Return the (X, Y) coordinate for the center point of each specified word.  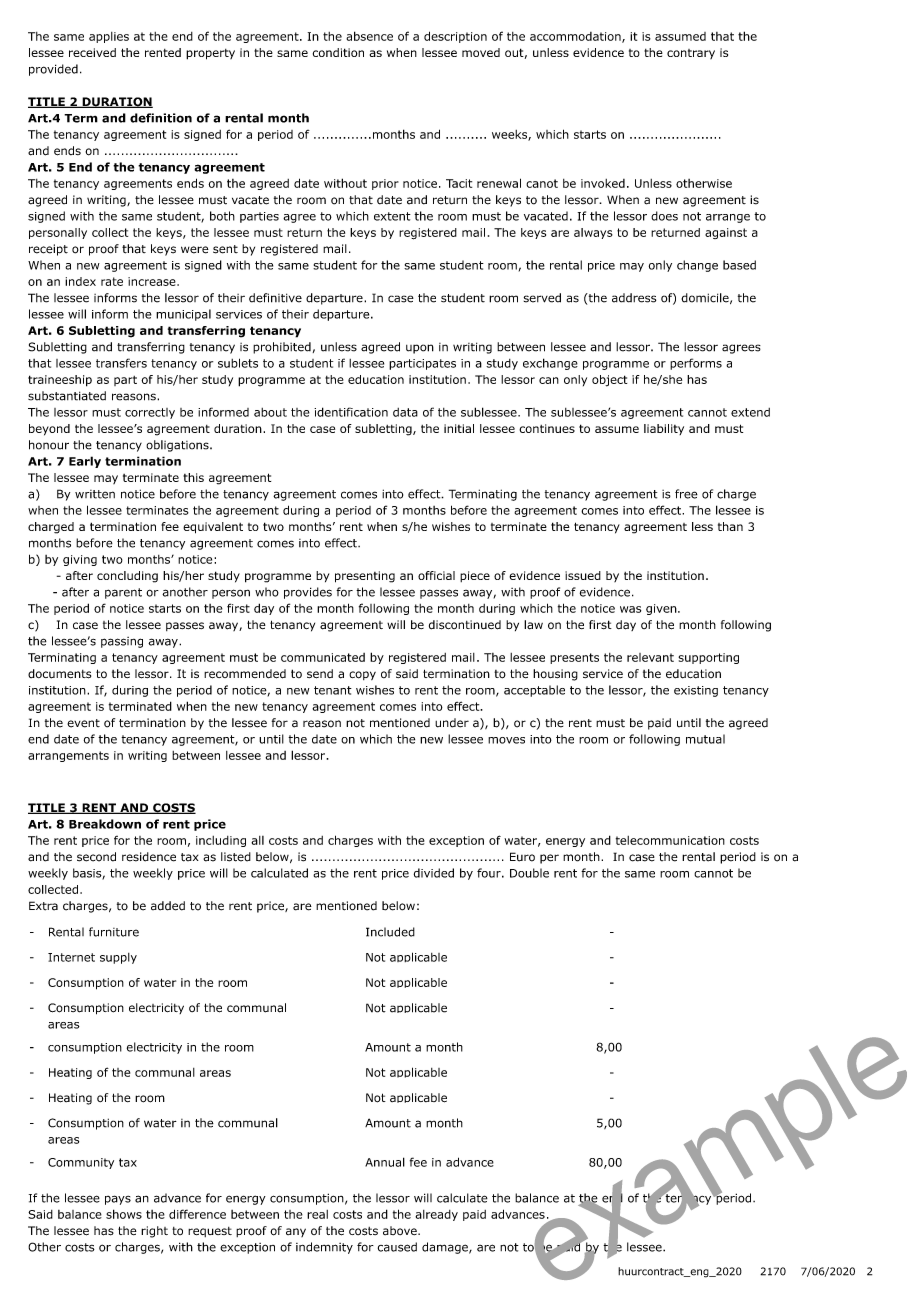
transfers (121, 363)
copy (362, 675)
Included (390, 932)
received (92, 52)
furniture (114, 932)
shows (124, 1214)
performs (696, 364)
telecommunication (670, 840)
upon (420, 349)
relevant (650, 657)
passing (122, 642)
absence (369, 36)
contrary (691, 54)
